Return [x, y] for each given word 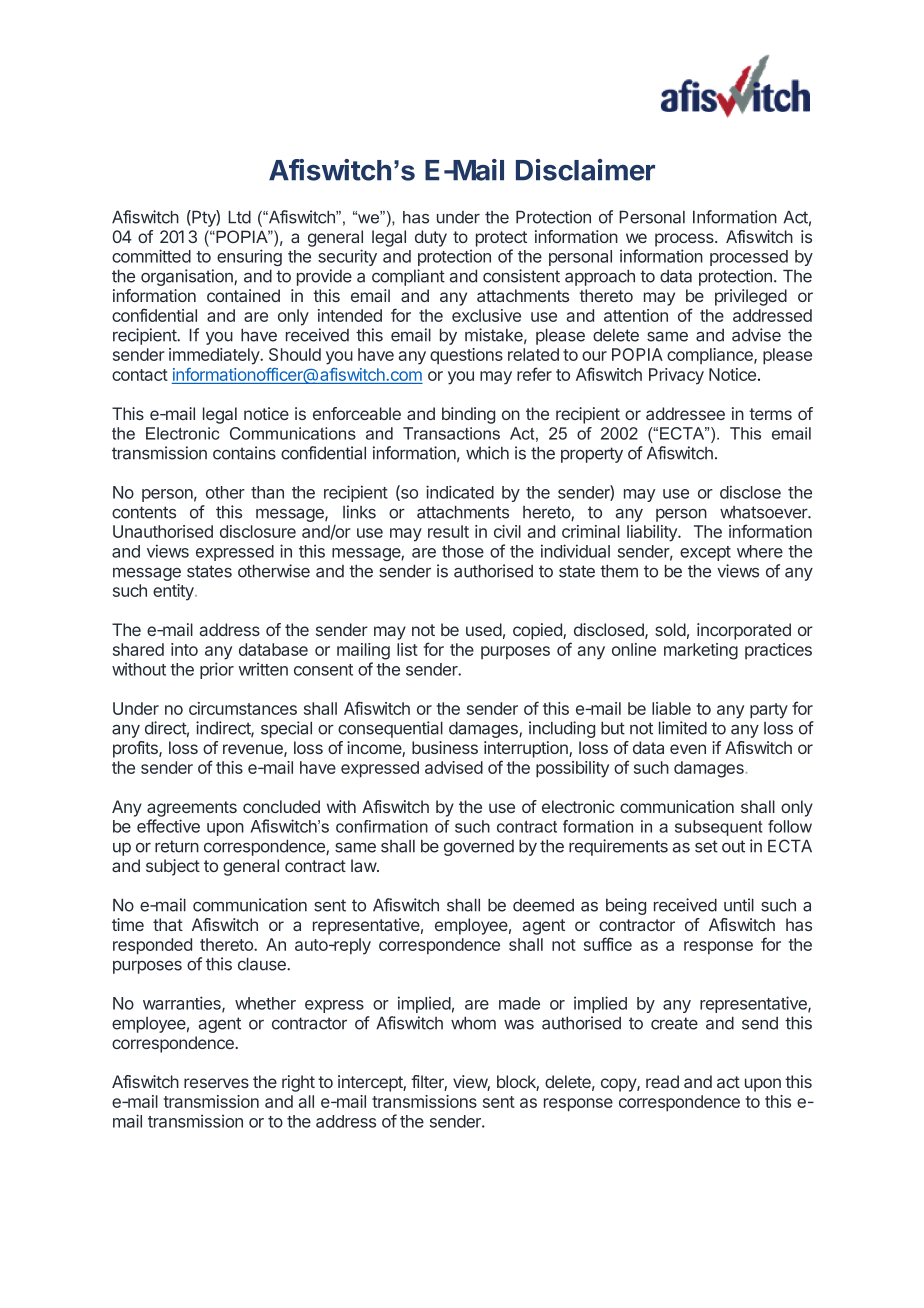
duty [431, 238]
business [445, 747]
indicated [460, 492]
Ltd [239, 217]
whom [473, 1023]
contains [244, 453]
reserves [216, 1083]
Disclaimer [585, 170]
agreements [192, 809]
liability [653, 533]
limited [683, 728]
